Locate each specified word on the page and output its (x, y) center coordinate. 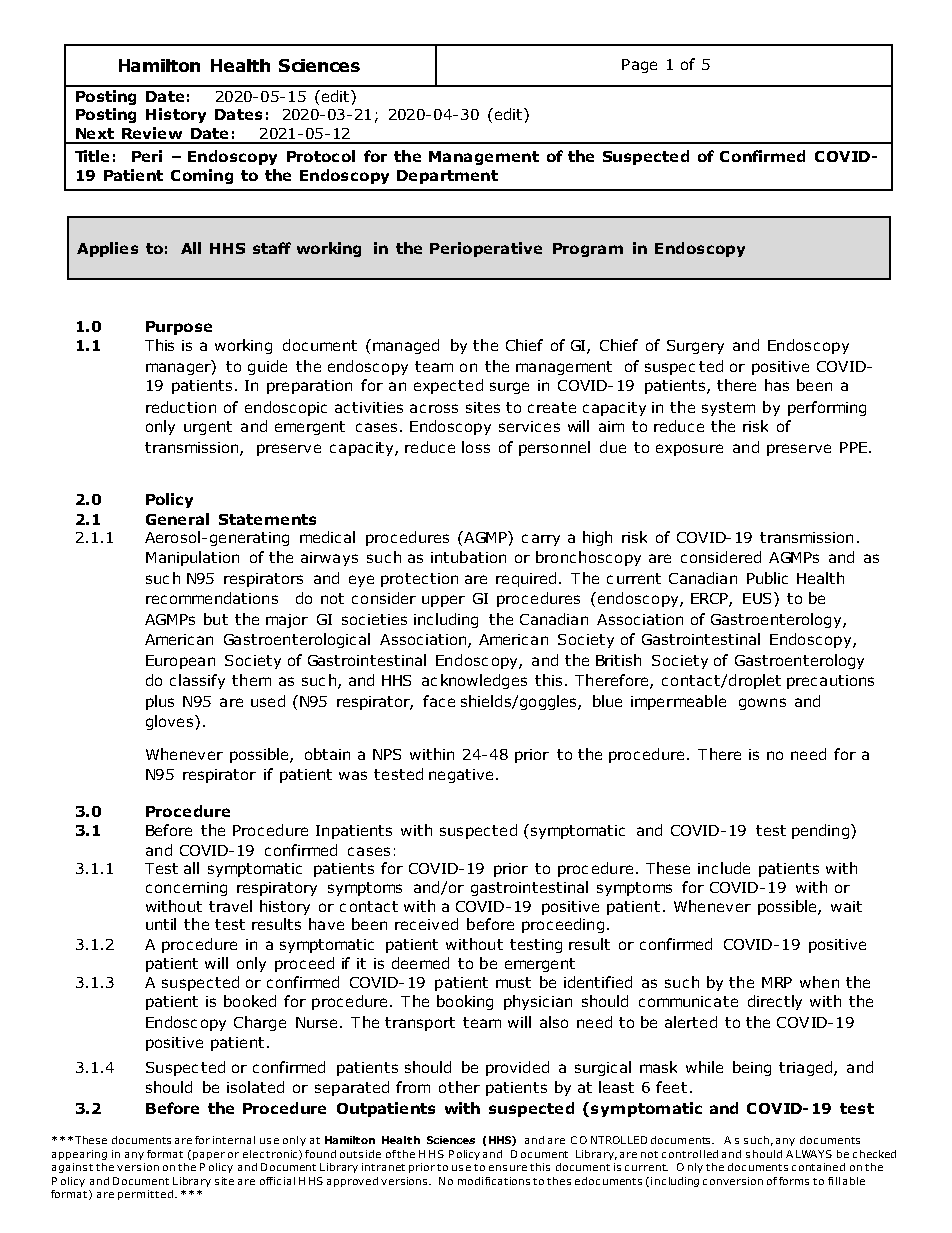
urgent (208, 428)
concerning (186, 889)
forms (794, 1181)
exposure (689, 450)
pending (820, 831)
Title (92, 156)
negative (461, 776)
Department (447, 177)
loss (476, 447)
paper (209, 1156)
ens (498, 1168)
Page (639, 66)
